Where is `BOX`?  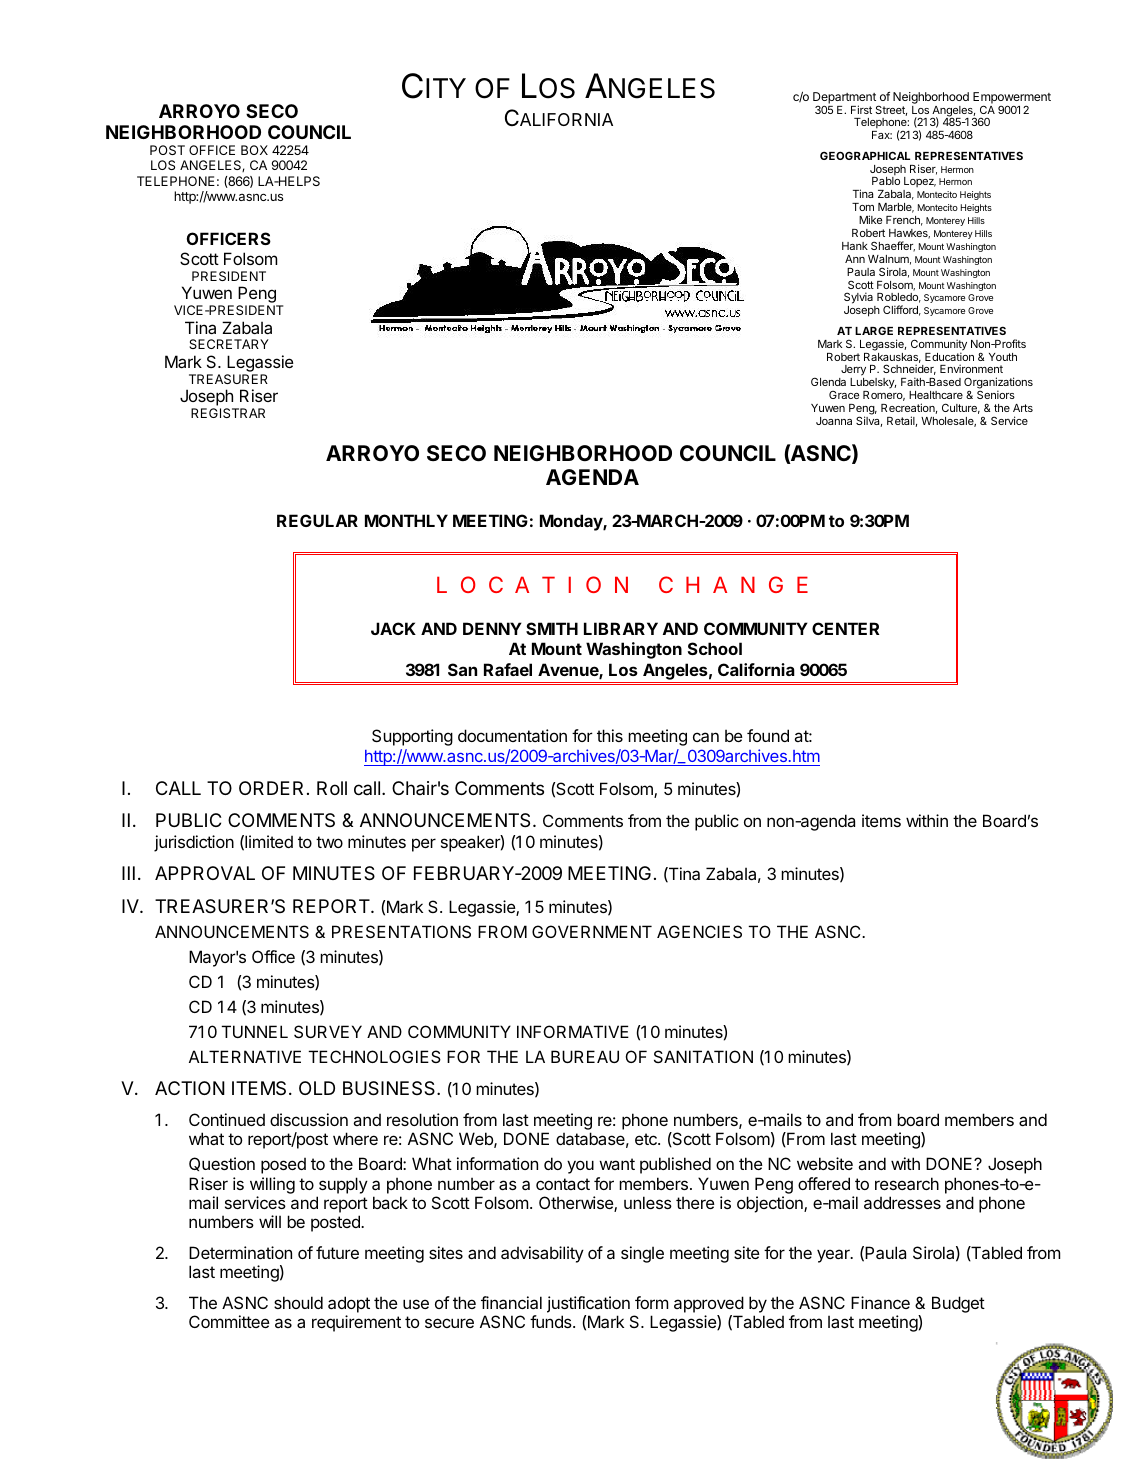 BOX is located at coordinates (254, 150).
